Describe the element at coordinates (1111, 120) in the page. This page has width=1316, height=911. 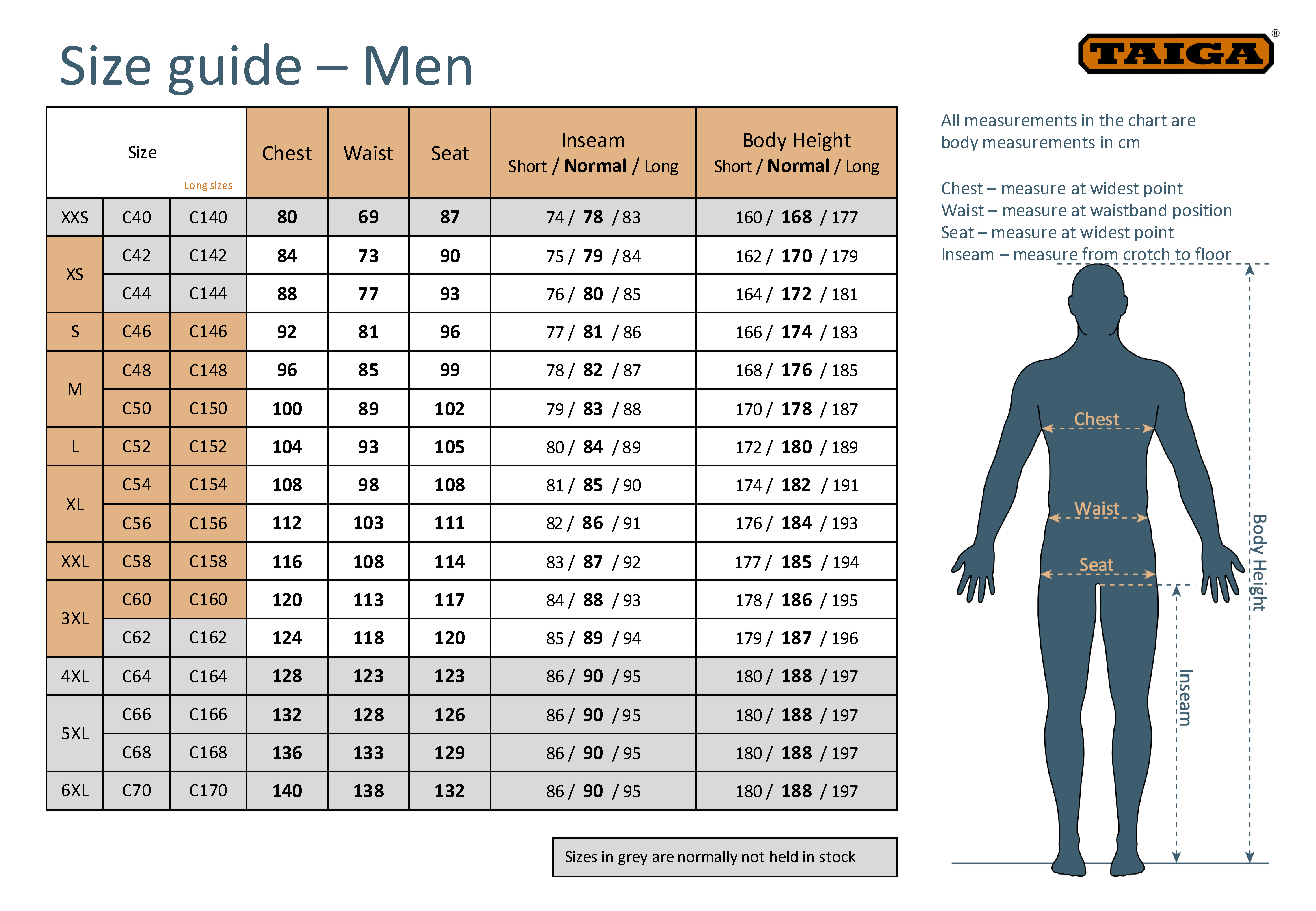
I see `the` at that location.
